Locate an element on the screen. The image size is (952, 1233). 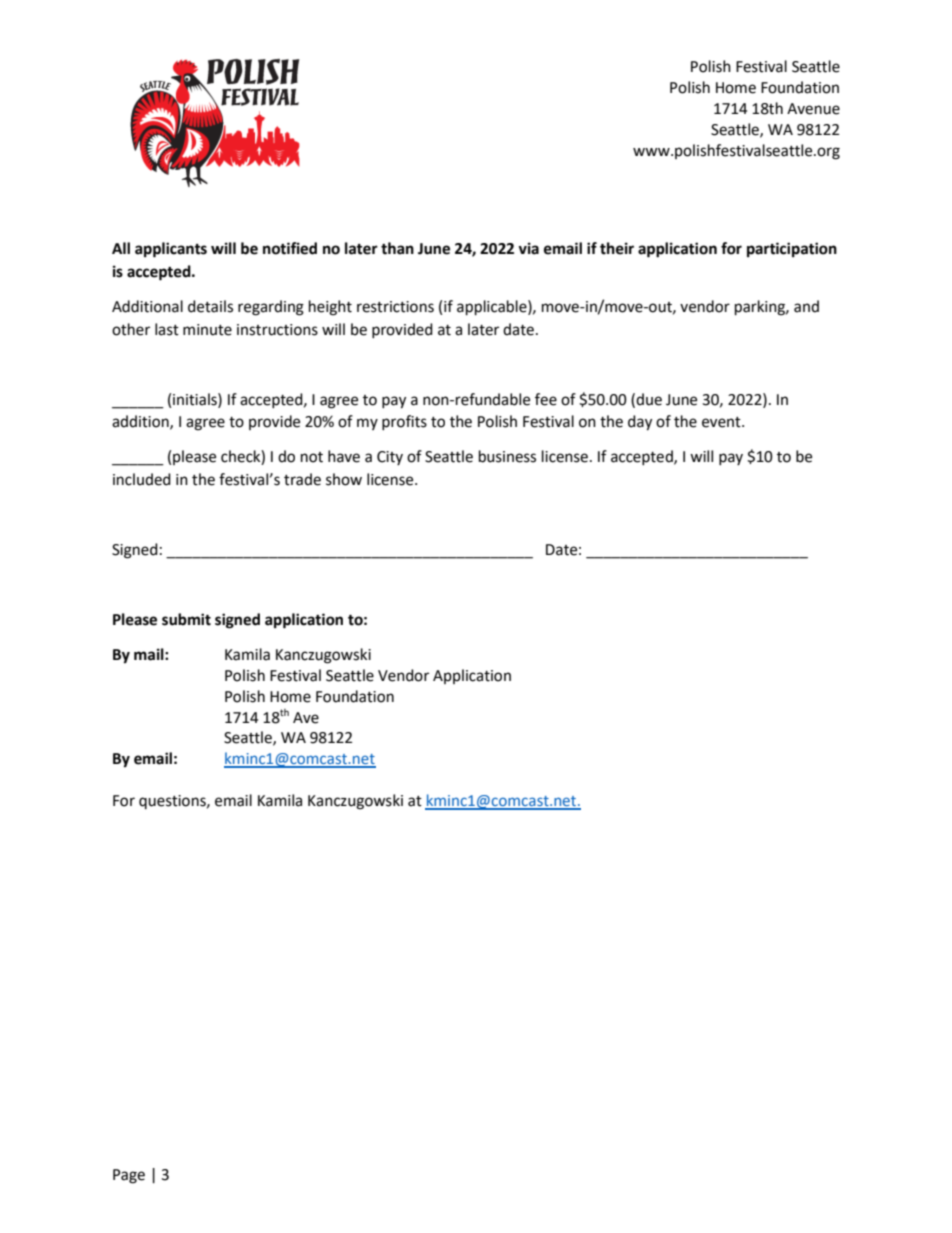
applicants is located at coordinates (171, 250).
